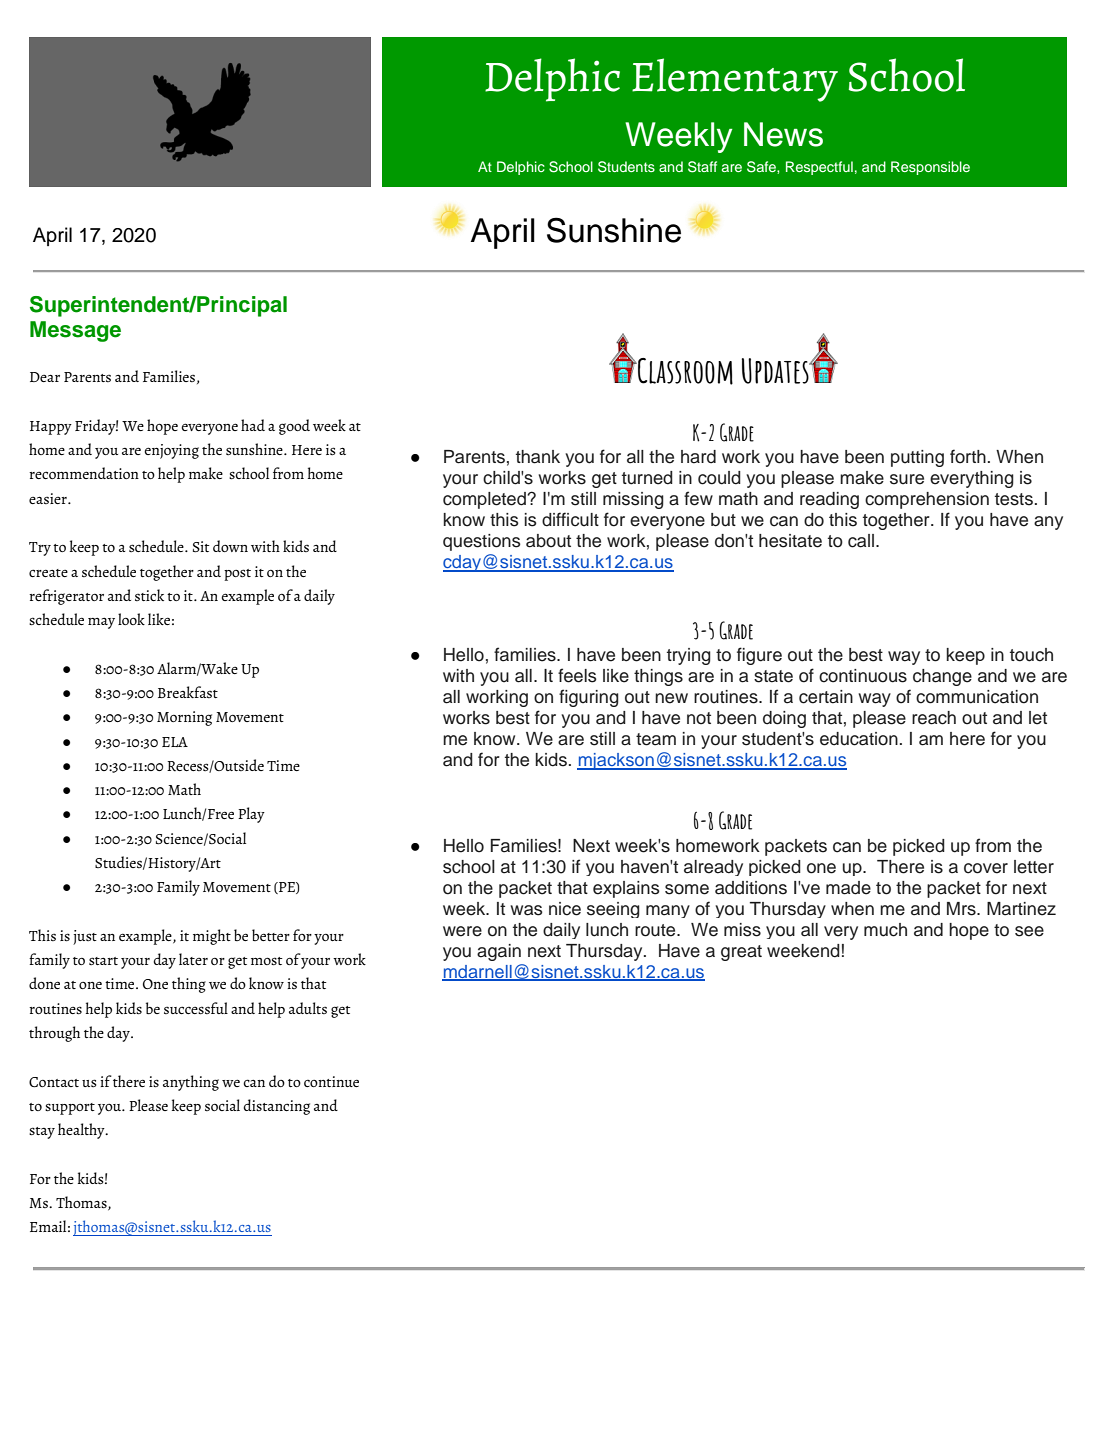 The height and width of the page is (1446, 1117). What do you see at coordinates (45, 377) in the page?
I see `Dear` at bounding box center [45, 377].
